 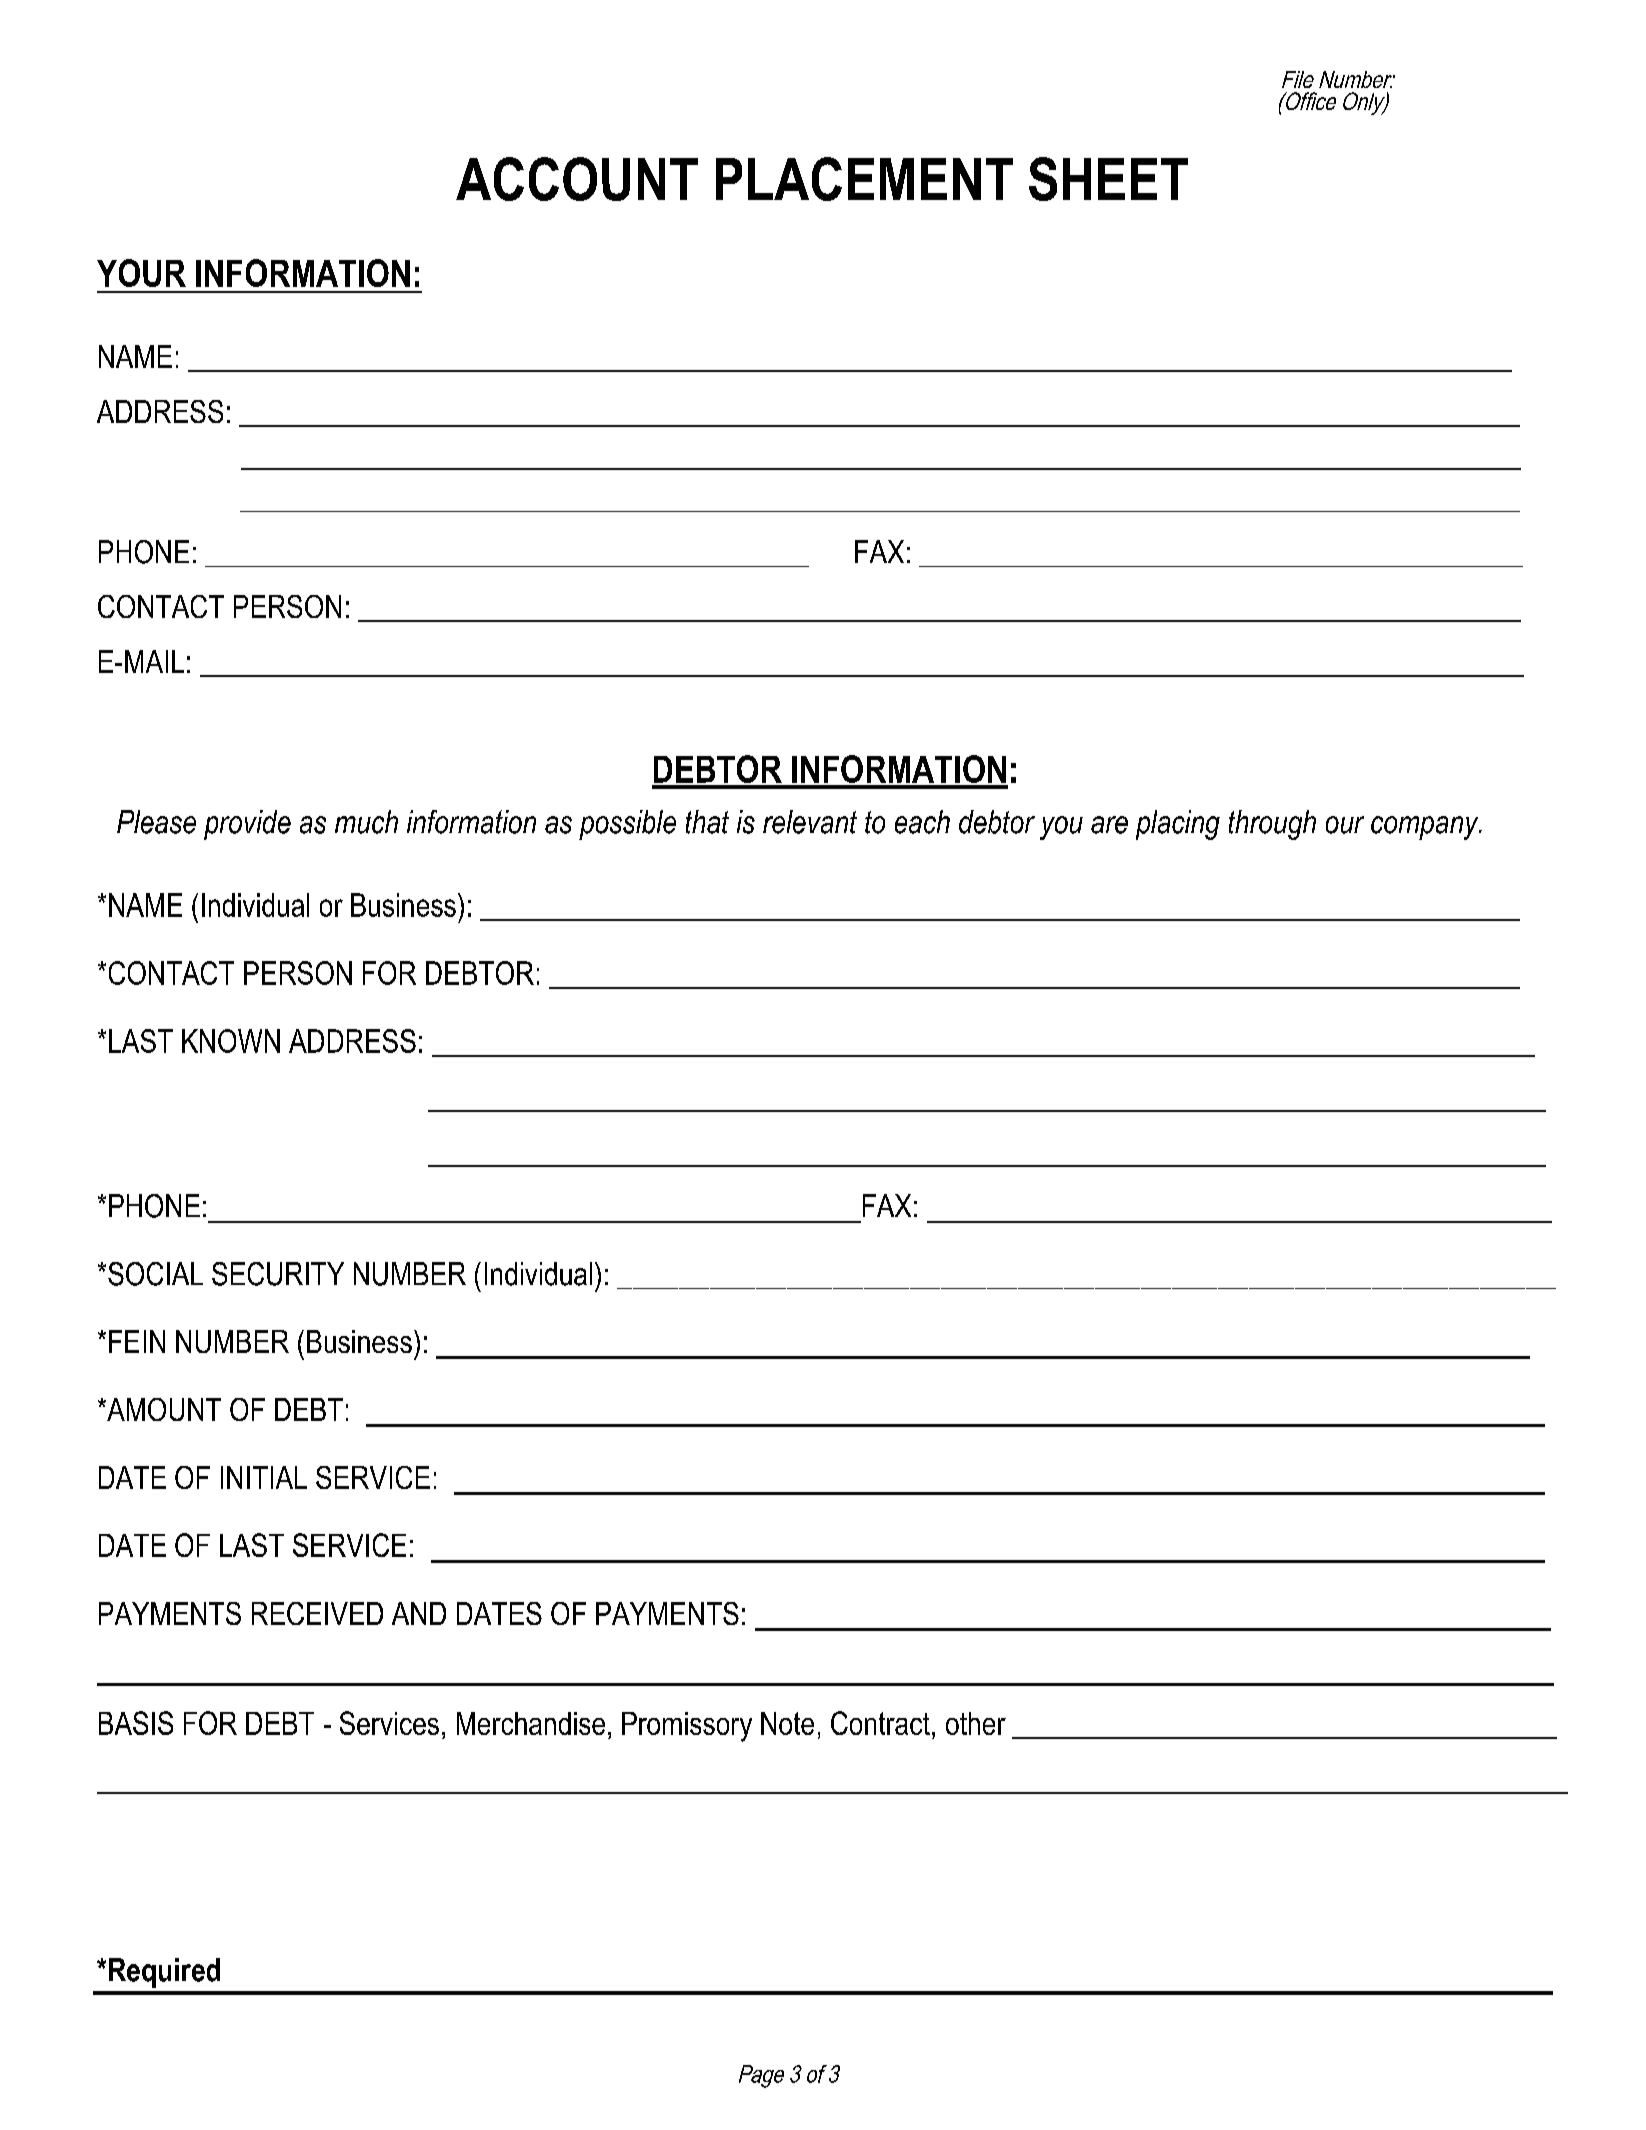 What do you see at coordinates (231, 1041) in the screenshot?
I see `KNOWN` at bounding box center [231, 1041].
